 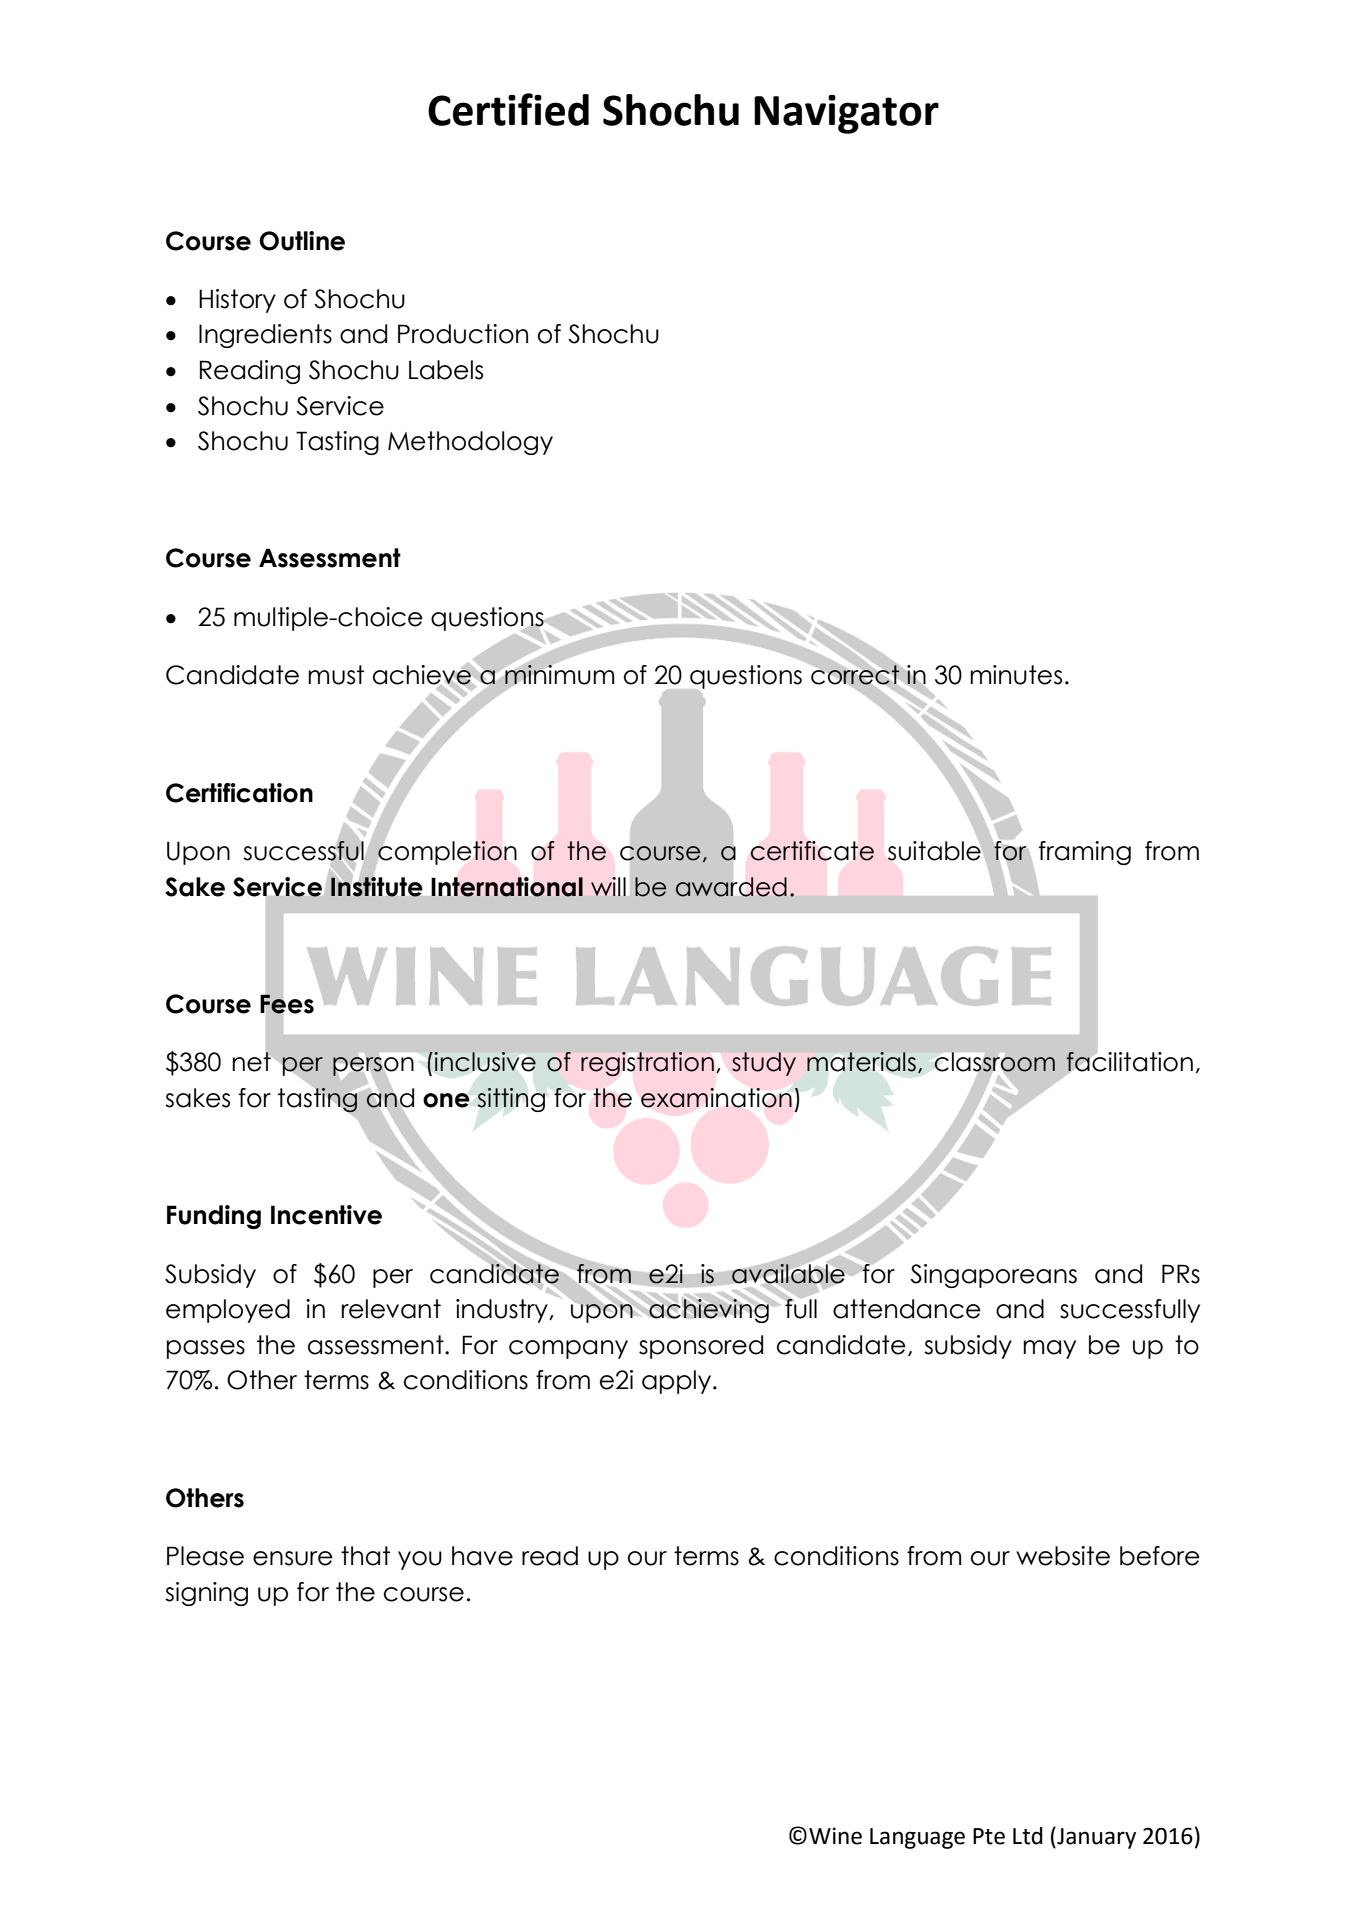 I want to click on signing, so click(x=206, y=1594).
